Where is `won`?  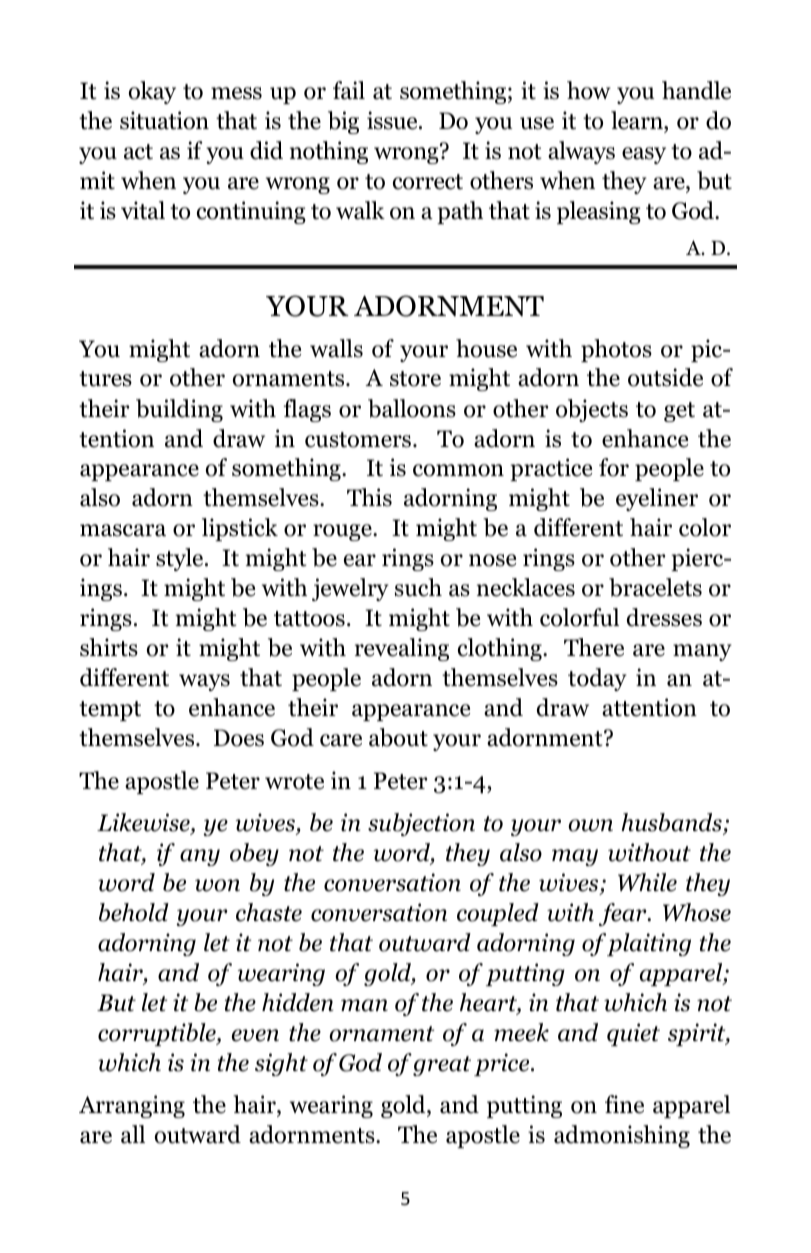 won is located at coordinates (217, 885).
